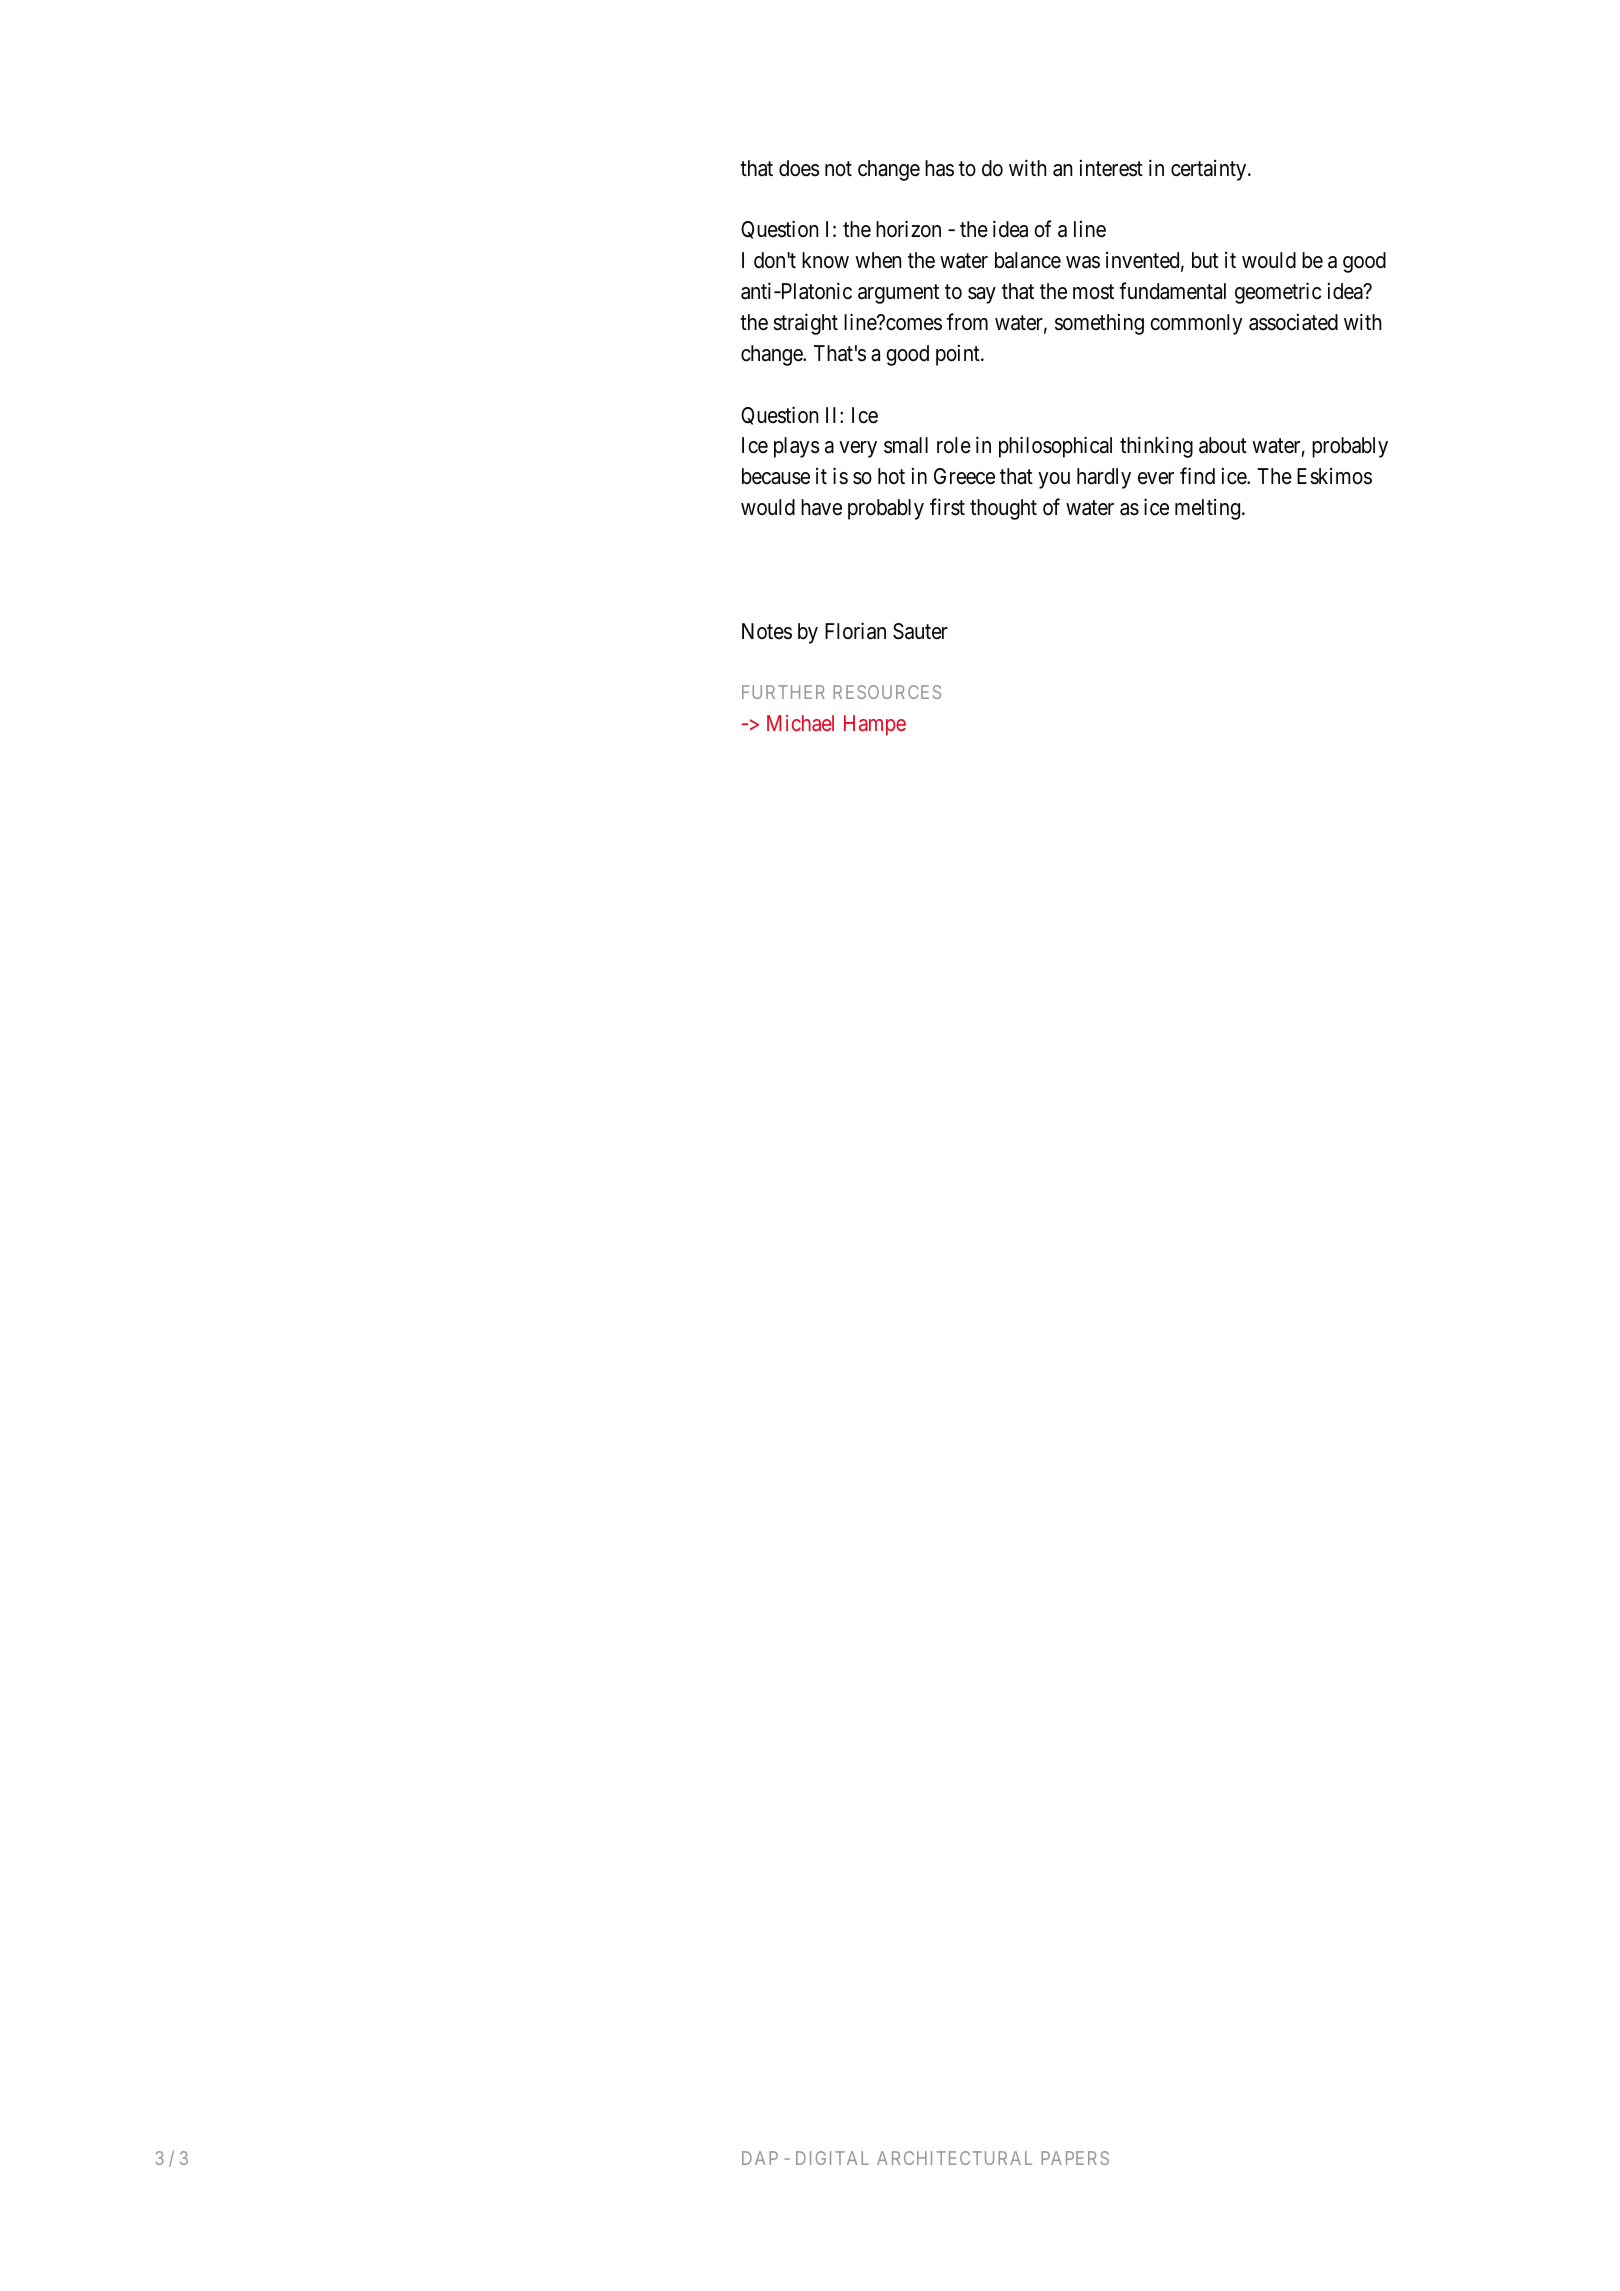 The width and height of the document is (1620, 2291). Describe the element at coordinates (1207, 509) in the document. I see `melting` at that location.
